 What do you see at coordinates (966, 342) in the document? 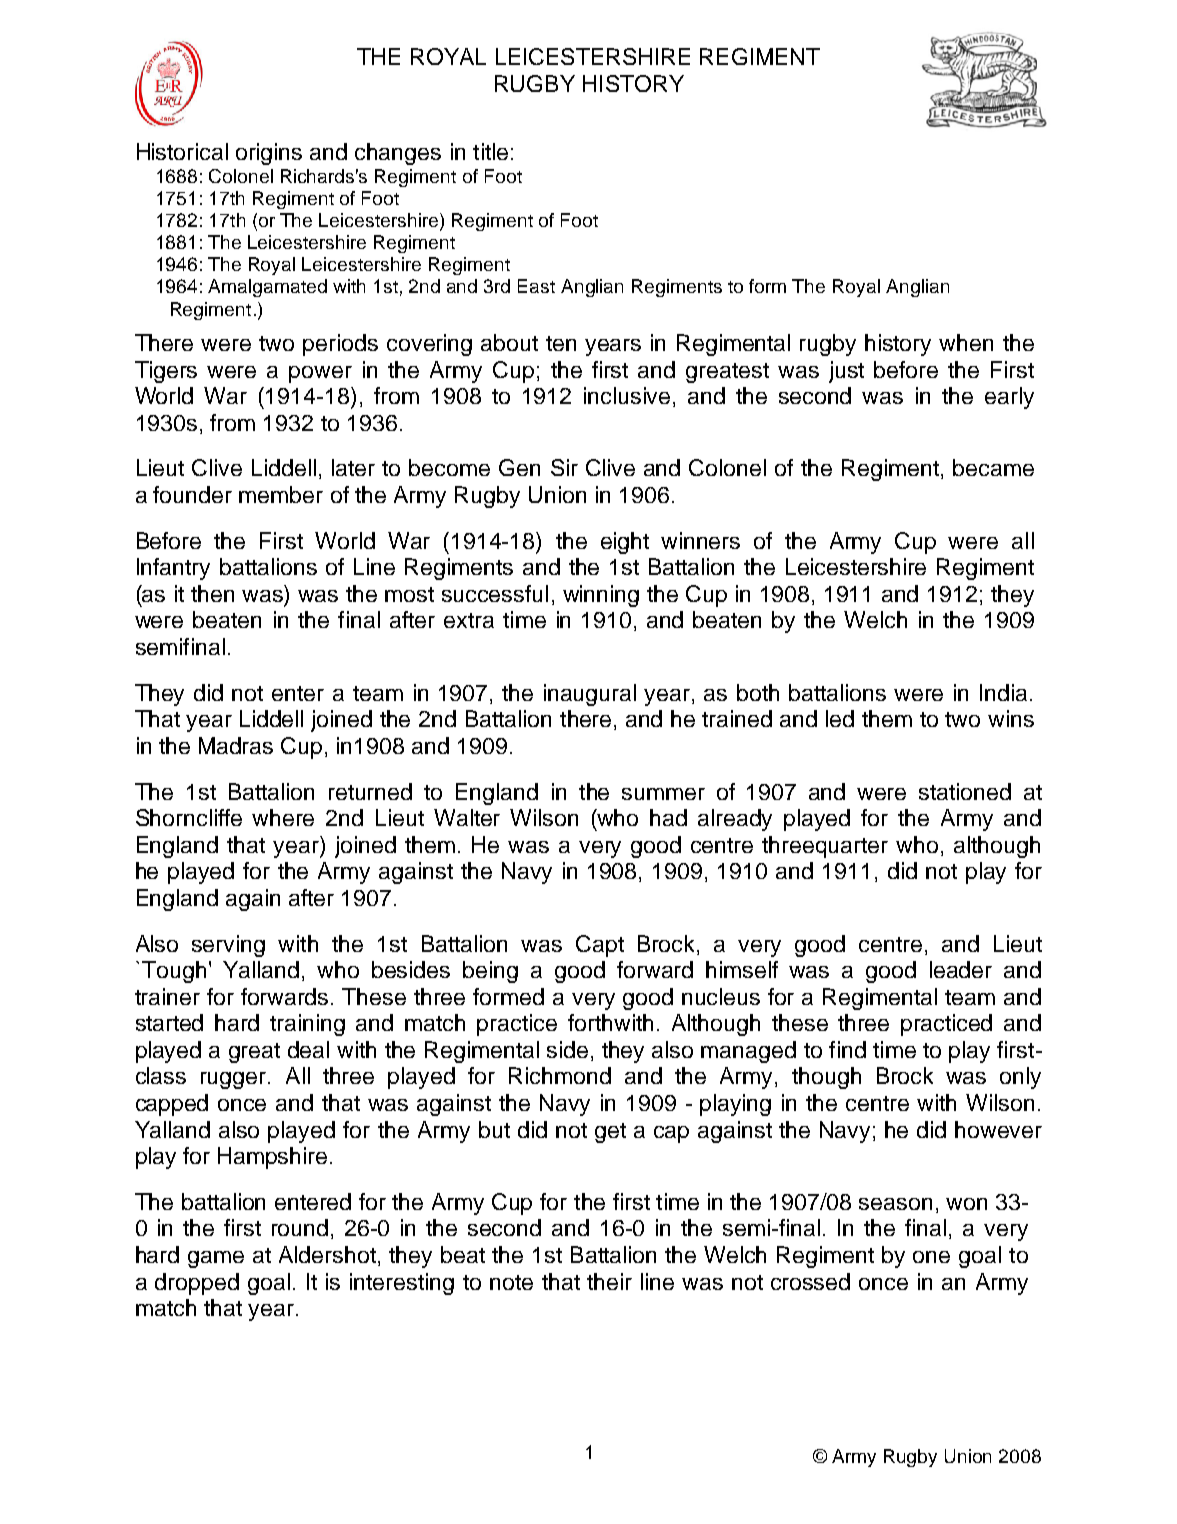
I see `when` at bounding box center [966, 342].
